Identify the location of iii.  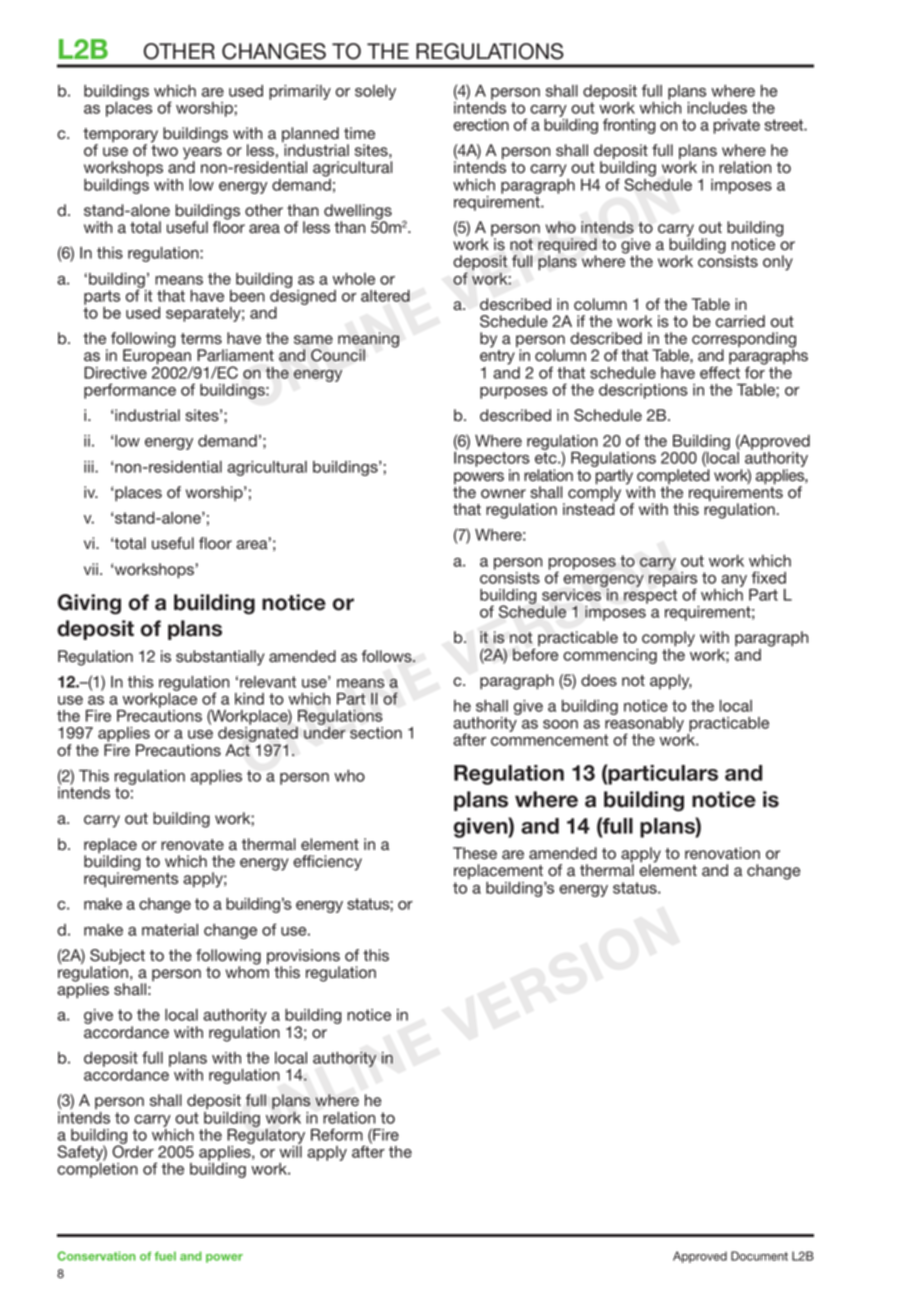
(90, 467).
